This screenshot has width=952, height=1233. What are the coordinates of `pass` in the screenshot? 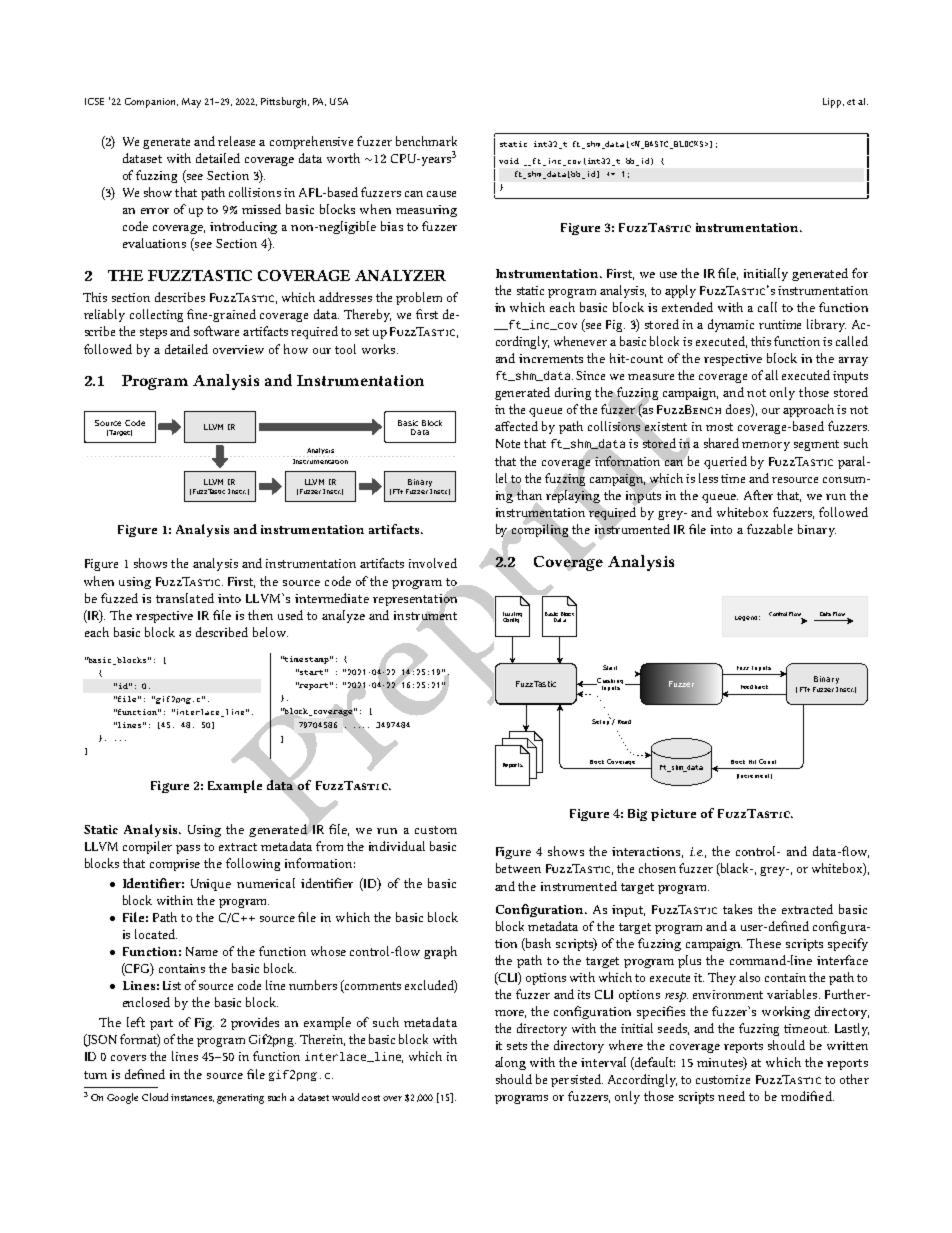 It's located at (188, 849).
